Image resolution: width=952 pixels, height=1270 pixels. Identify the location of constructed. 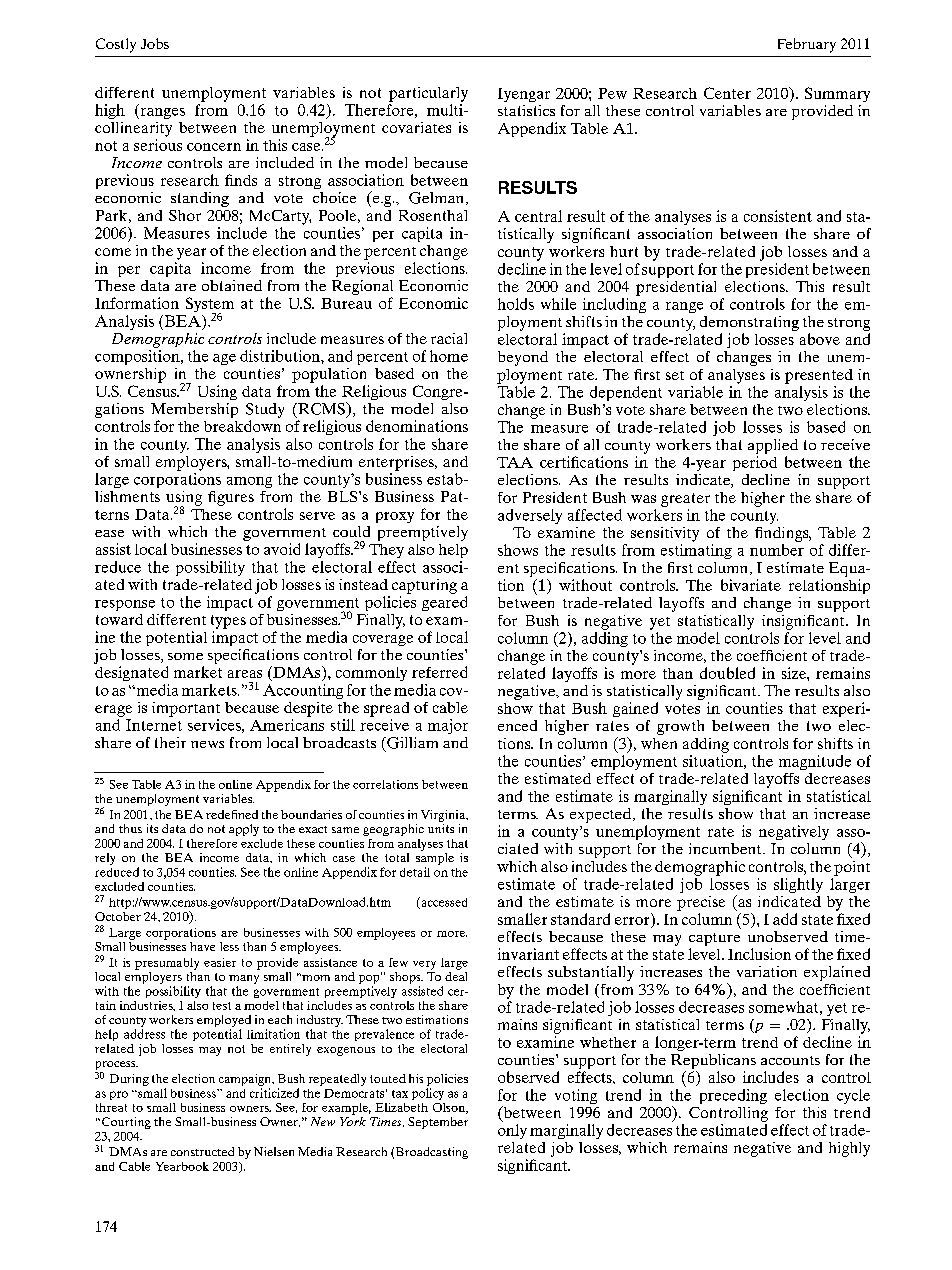
(202, 1151).
